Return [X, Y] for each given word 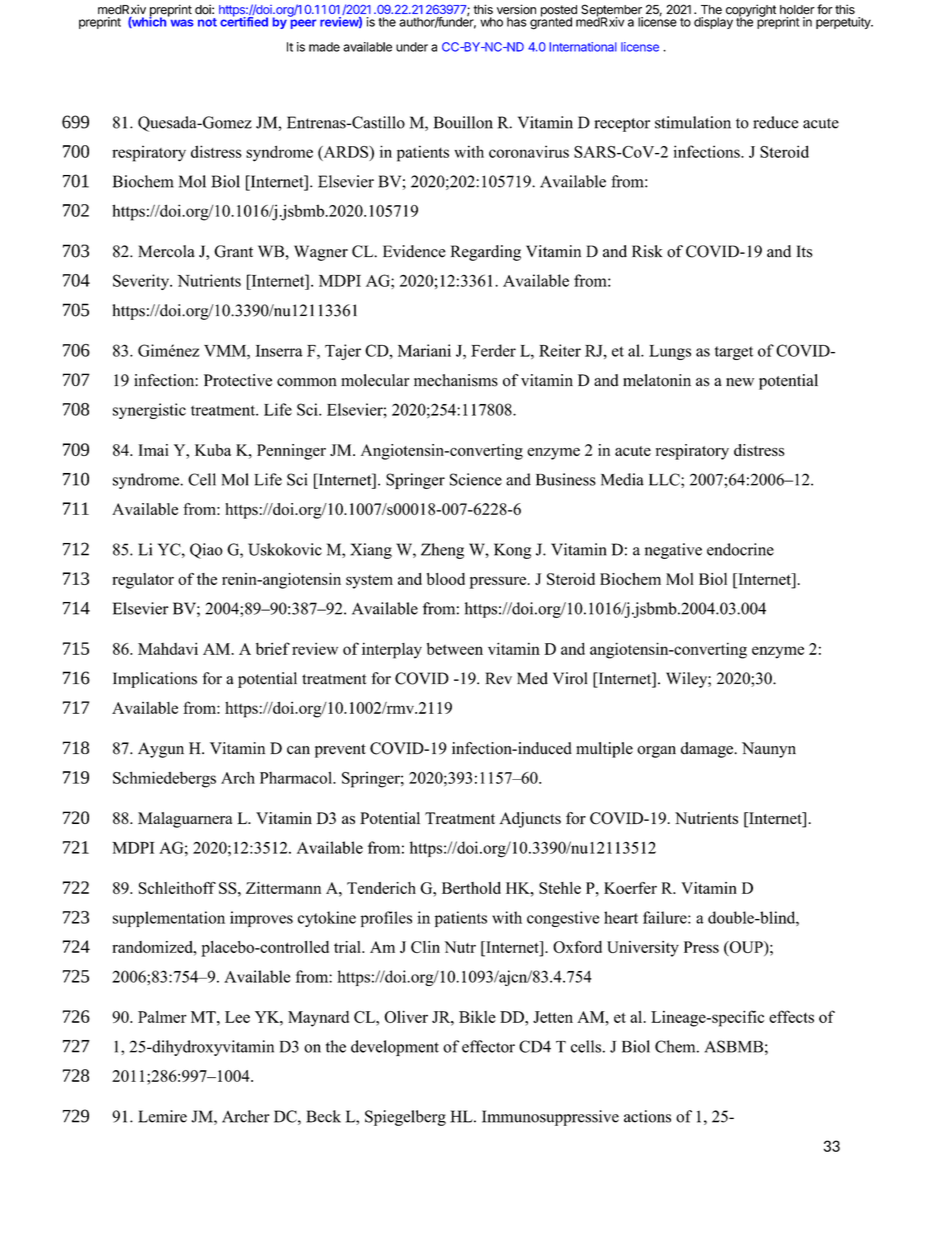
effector [488, 1046]
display [713, 23]
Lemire [162, 1116]
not [207, 22]
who [491, 22]
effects [791, 1016]
